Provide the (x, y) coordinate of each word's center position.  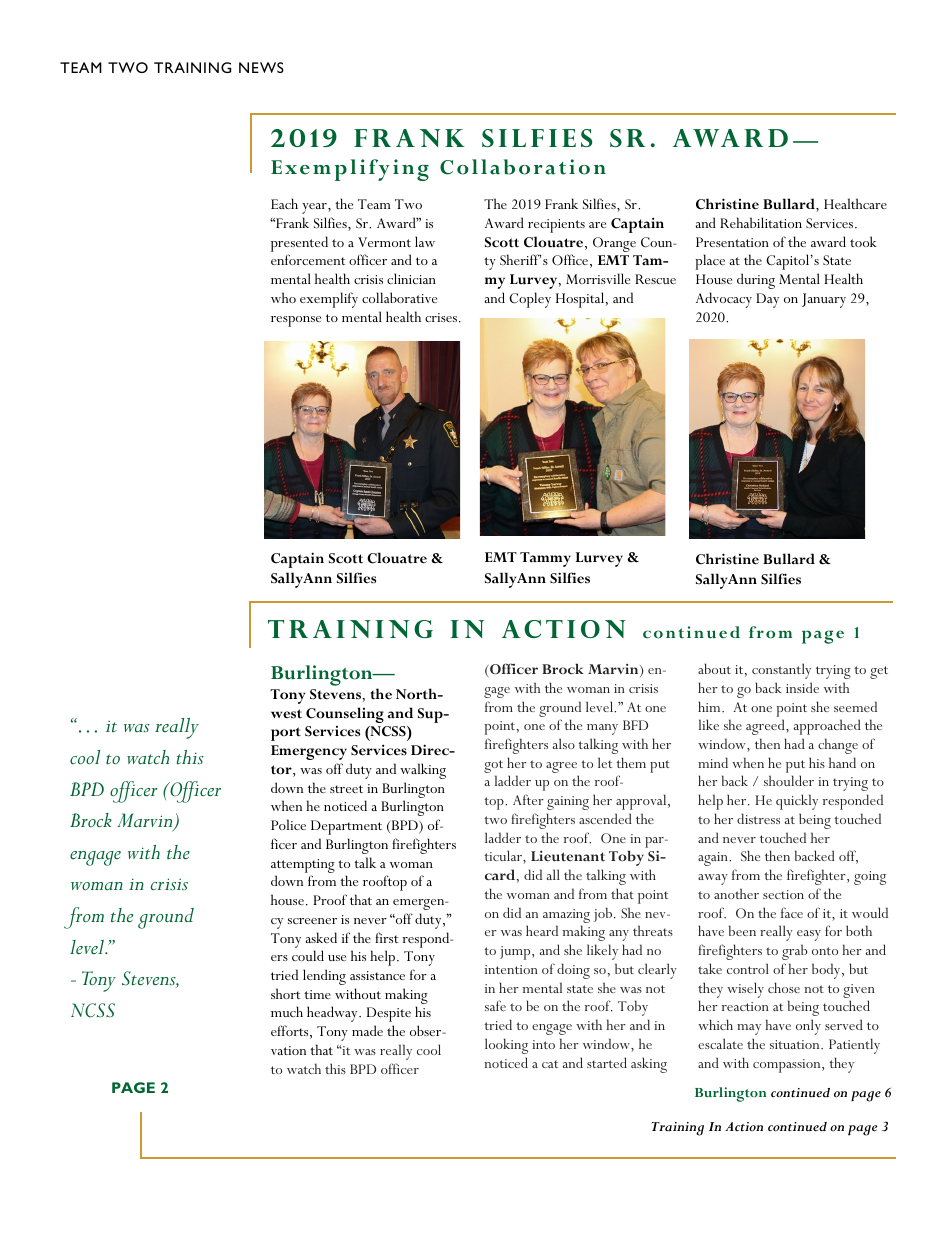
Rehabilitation (761, 222)
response (296, 321)
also (564, 743)
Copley (530, 300)
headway (333, 1014)
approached (827, 727)
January (824, 300)
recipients (556, 226)
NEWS (261, 67)
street (346, 789)
